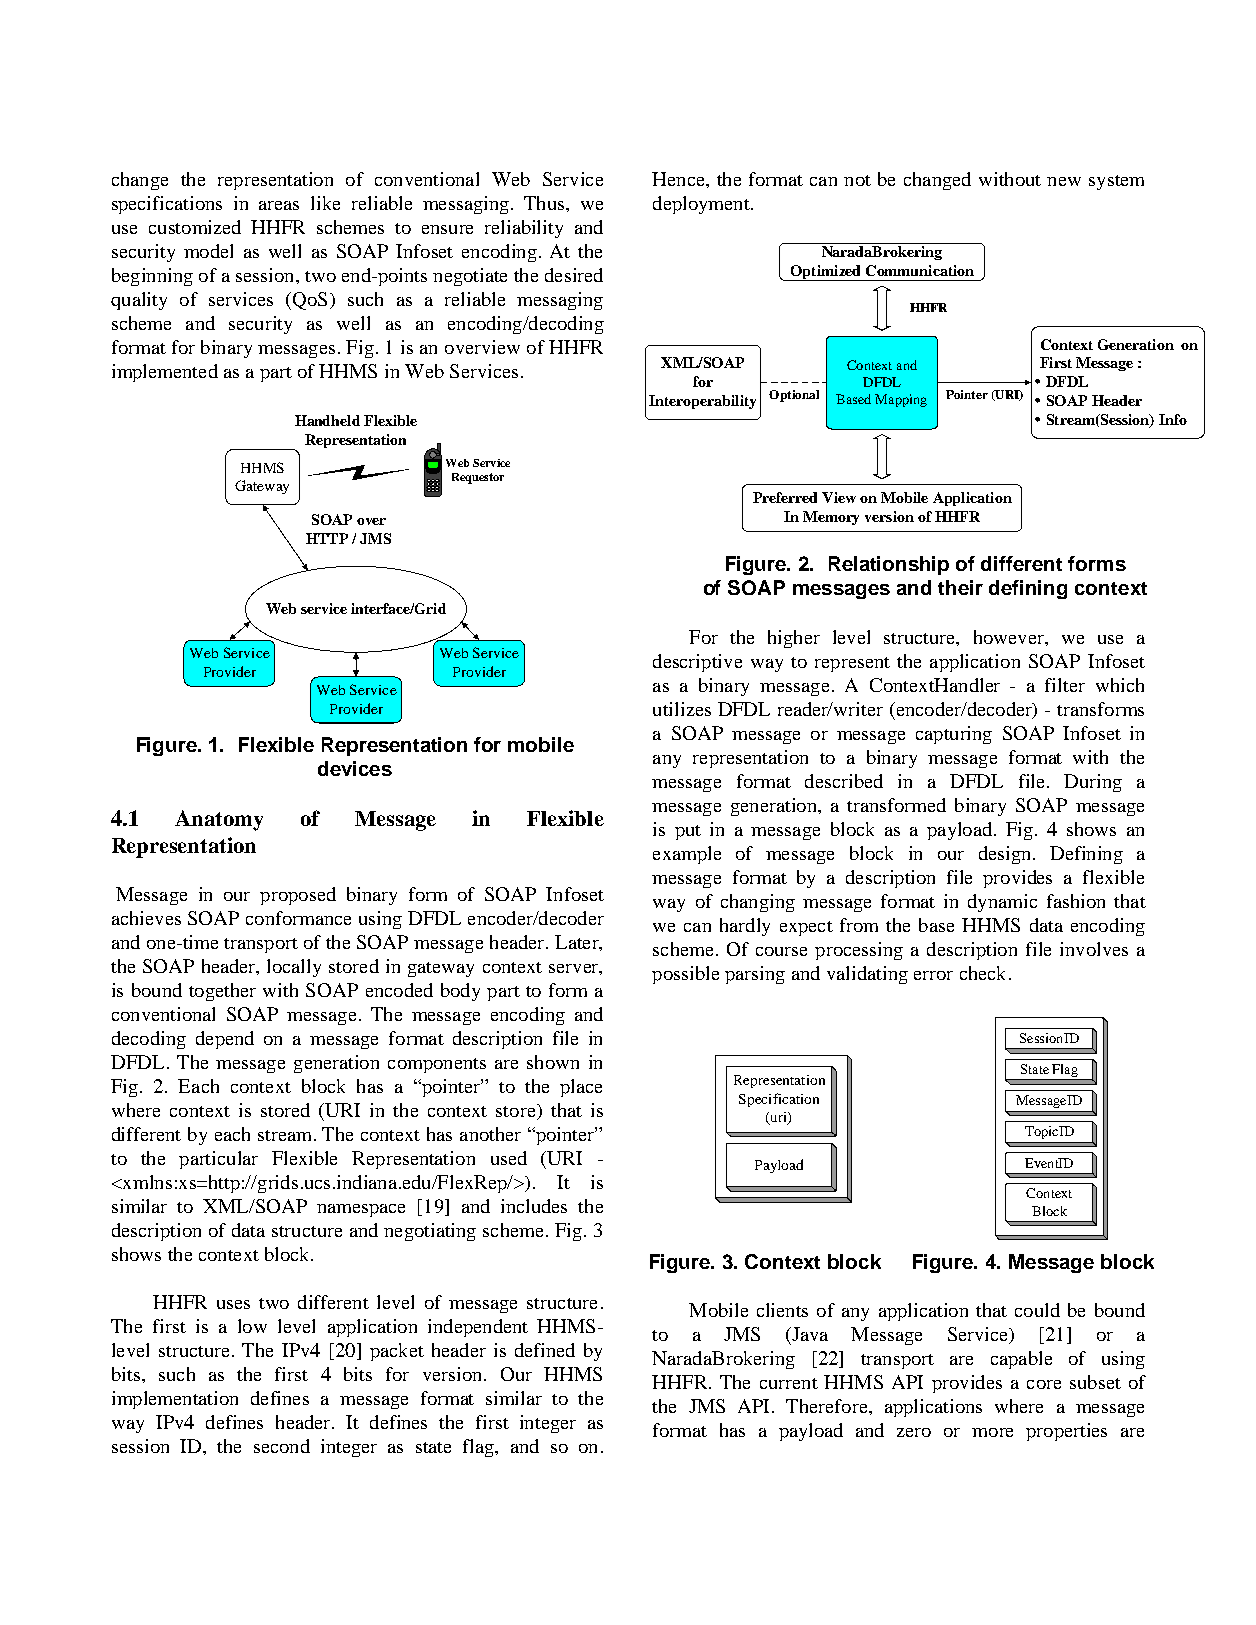  What do you see at coordinates (960, 587) in the page?
I see `their` at bounding box center [960, 587].
